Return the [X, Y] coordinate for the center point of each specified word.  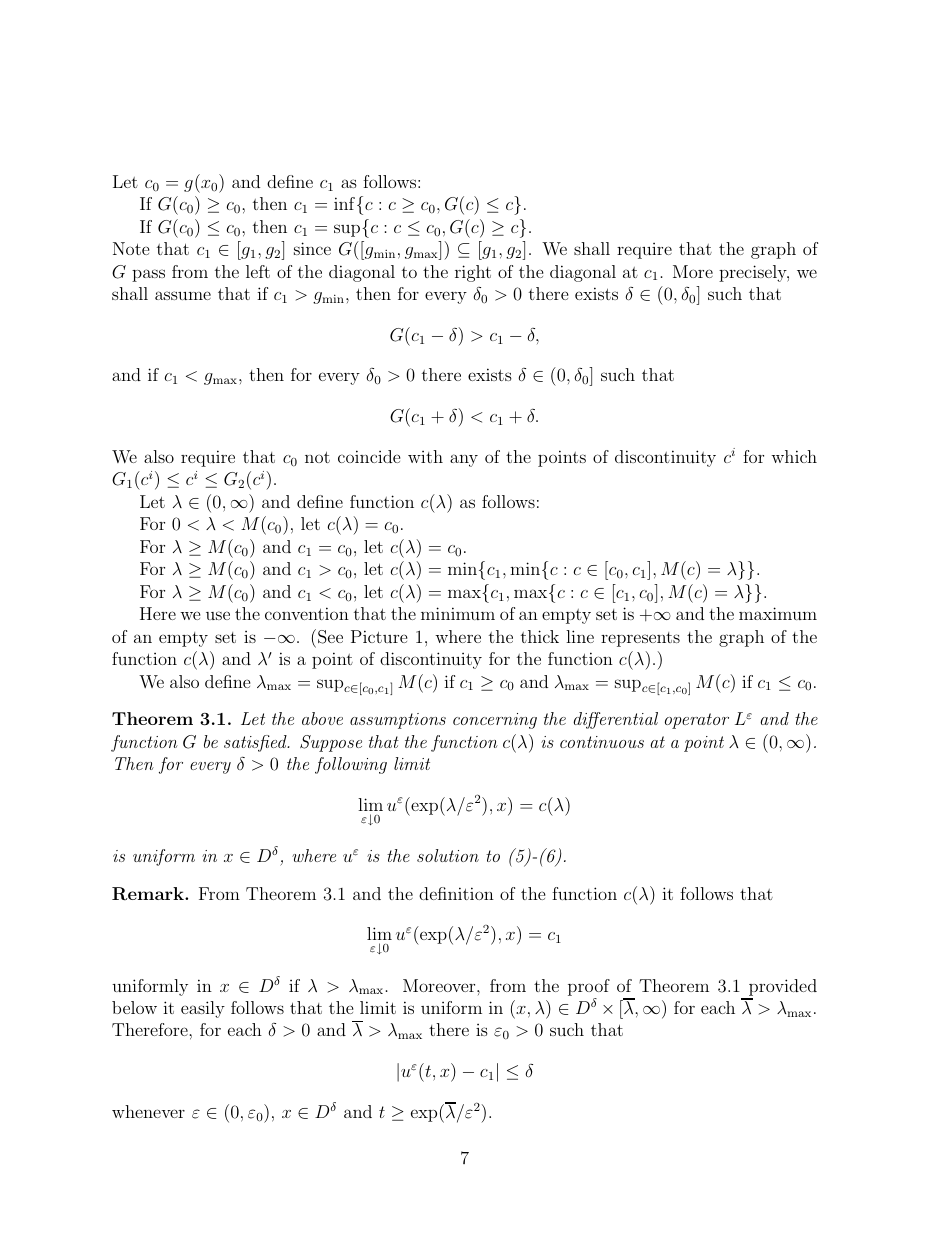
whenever [148, 1111]
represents [640, 639]
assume [183, 295]
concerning [495, 721]
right [473, 273]
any [464, 460]
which [794, 456]
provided [783, 987]
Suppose [331, 743]
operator [697, 721]
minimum [458, 613]
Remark [149, 894]
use [218, 615]
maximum [778, 613]
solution [448, 855]
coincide [369, 456]
